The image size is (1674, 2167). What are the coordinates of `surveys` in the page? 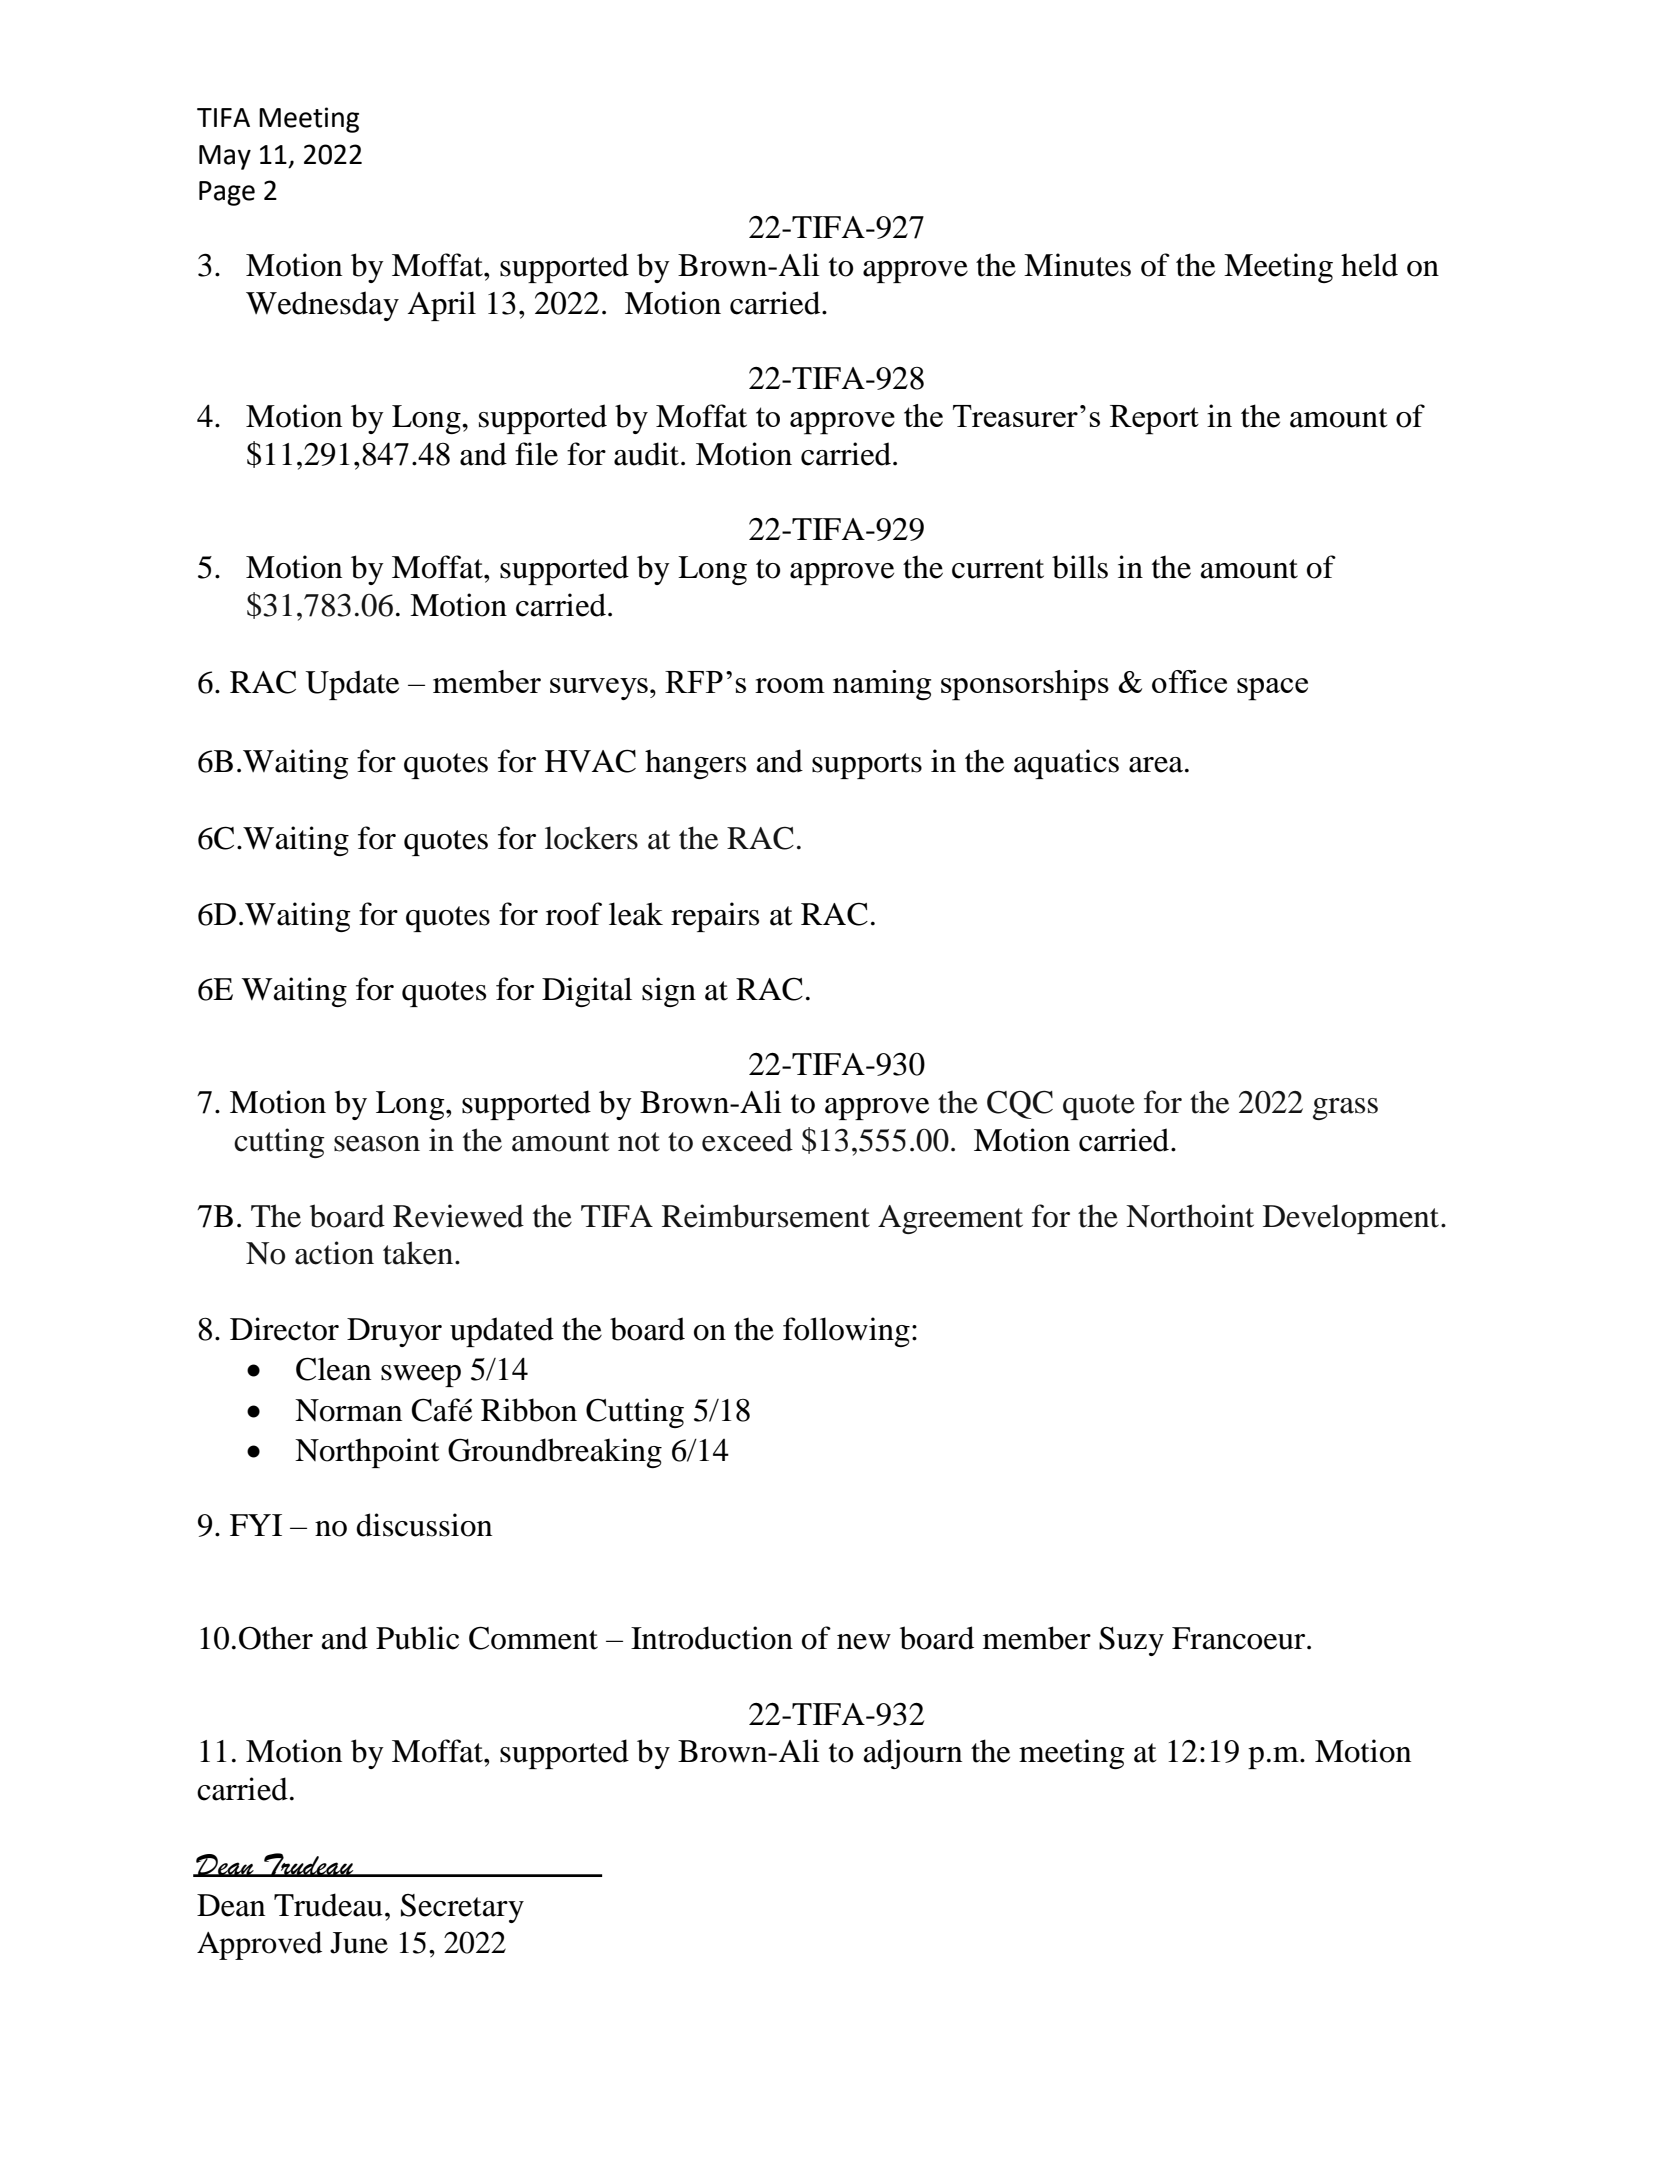 It's located at (599, 689).
